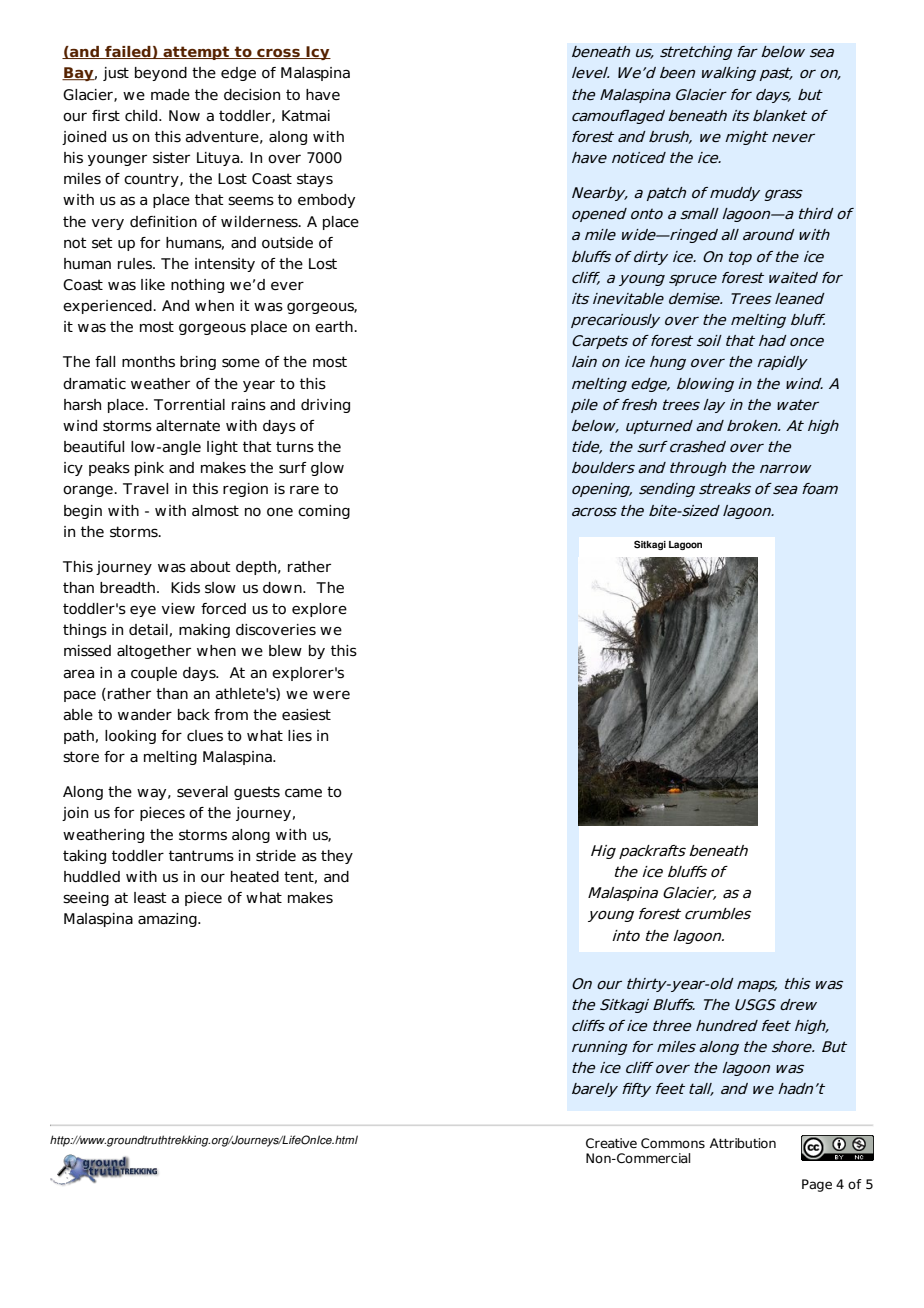 The image size is (924, 1308). What do you see at coordinates (326, 201) in the screenshot?
I see `embody` at bounding box center [326, 201].
